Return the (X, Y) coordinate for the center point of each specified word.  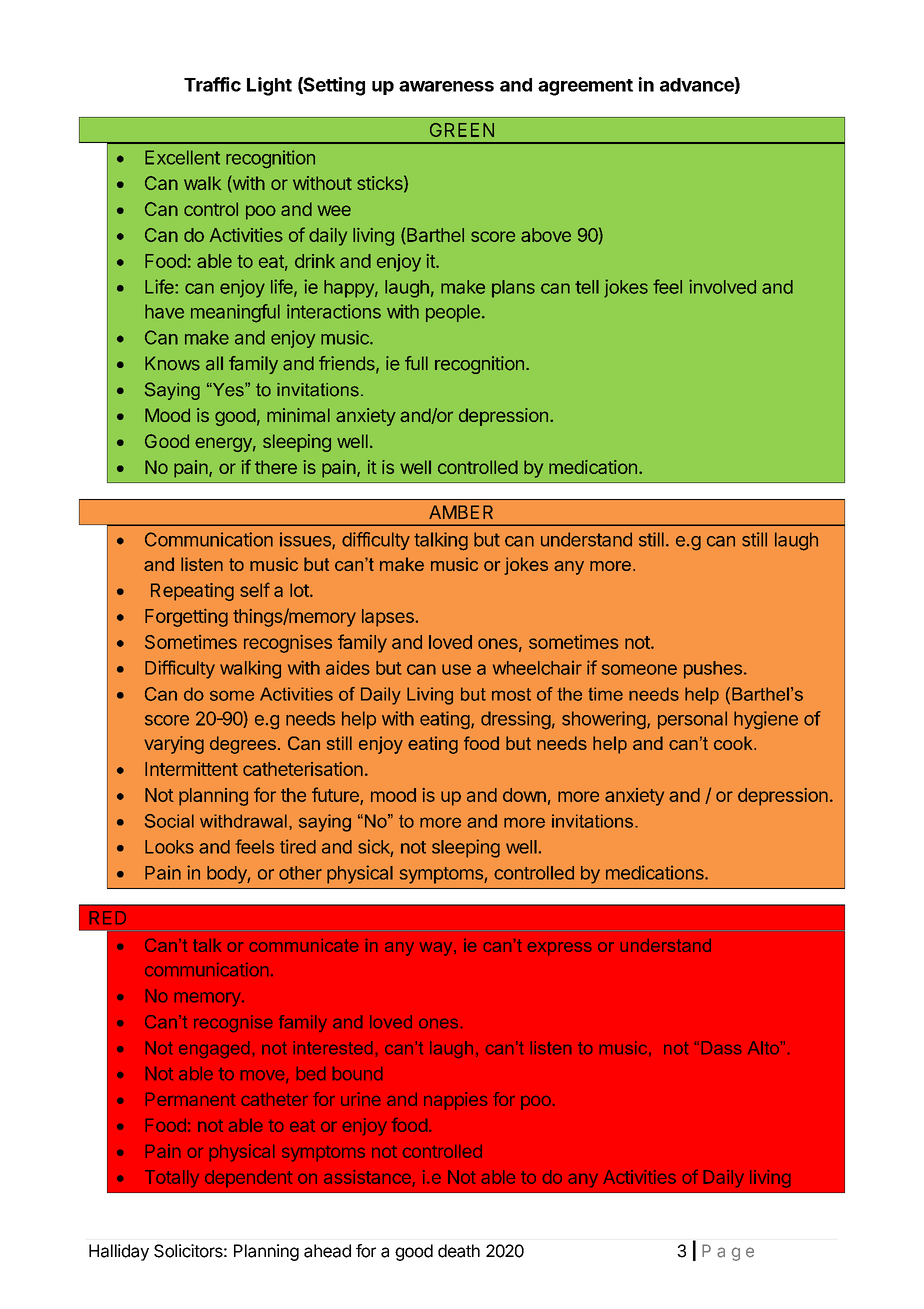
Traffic (212, 84)
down (524, 795)
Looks (169, 847)
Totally (172, 1178)
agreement (585, 87)
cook (734, 743)
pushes (713, 670)
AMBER (461, 512)
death (459, 1251)
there (276, 467)
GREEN (462, 130)
